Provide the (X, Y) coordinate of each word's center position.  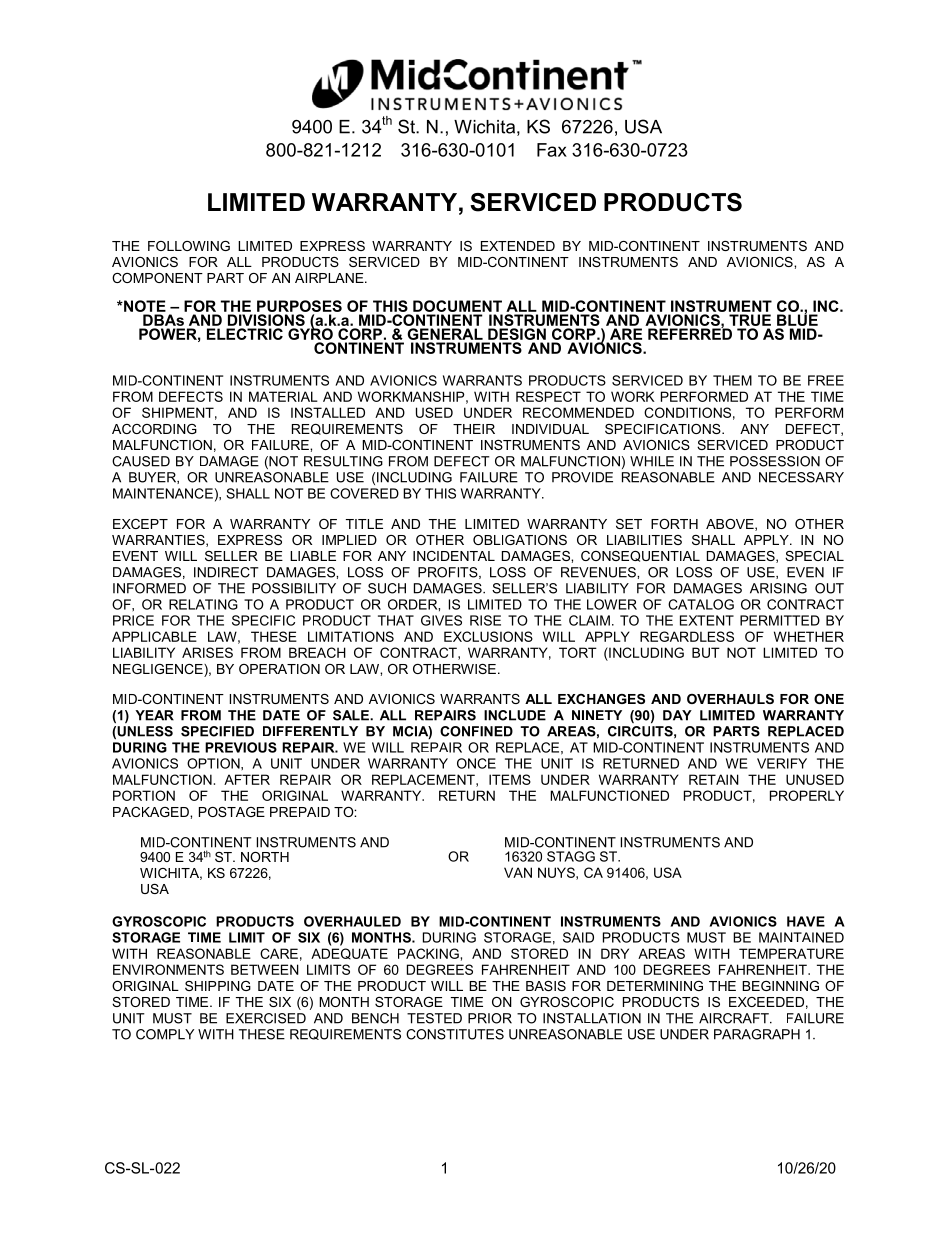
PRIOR (490, 1018)
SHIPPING (218, 986)
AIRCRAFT (735, 1018)
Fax (552, 150)
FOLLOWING (189, 246)
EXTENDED (518, 246)
